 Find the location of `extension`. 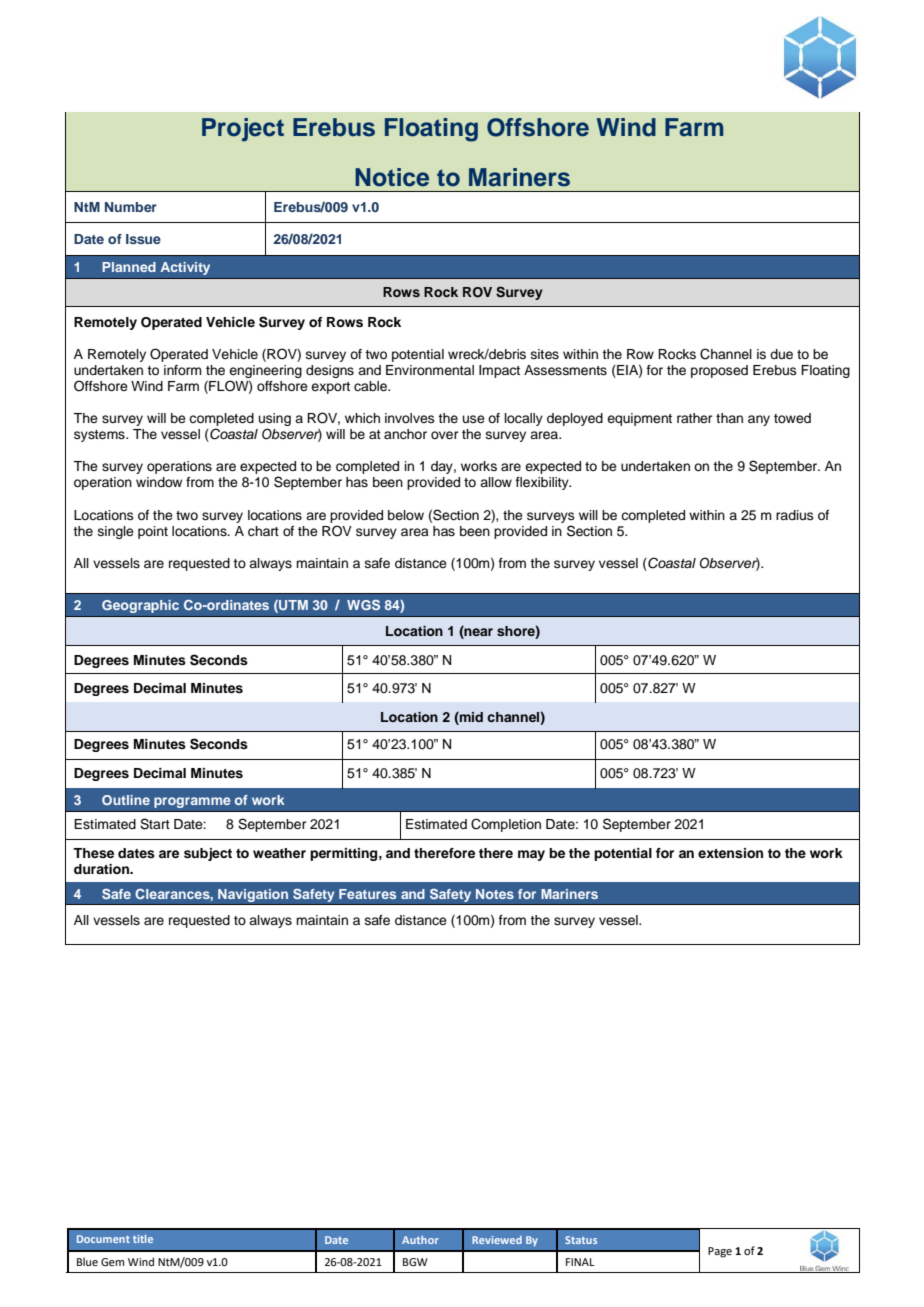

extension is located at coordinates (730, 853).
